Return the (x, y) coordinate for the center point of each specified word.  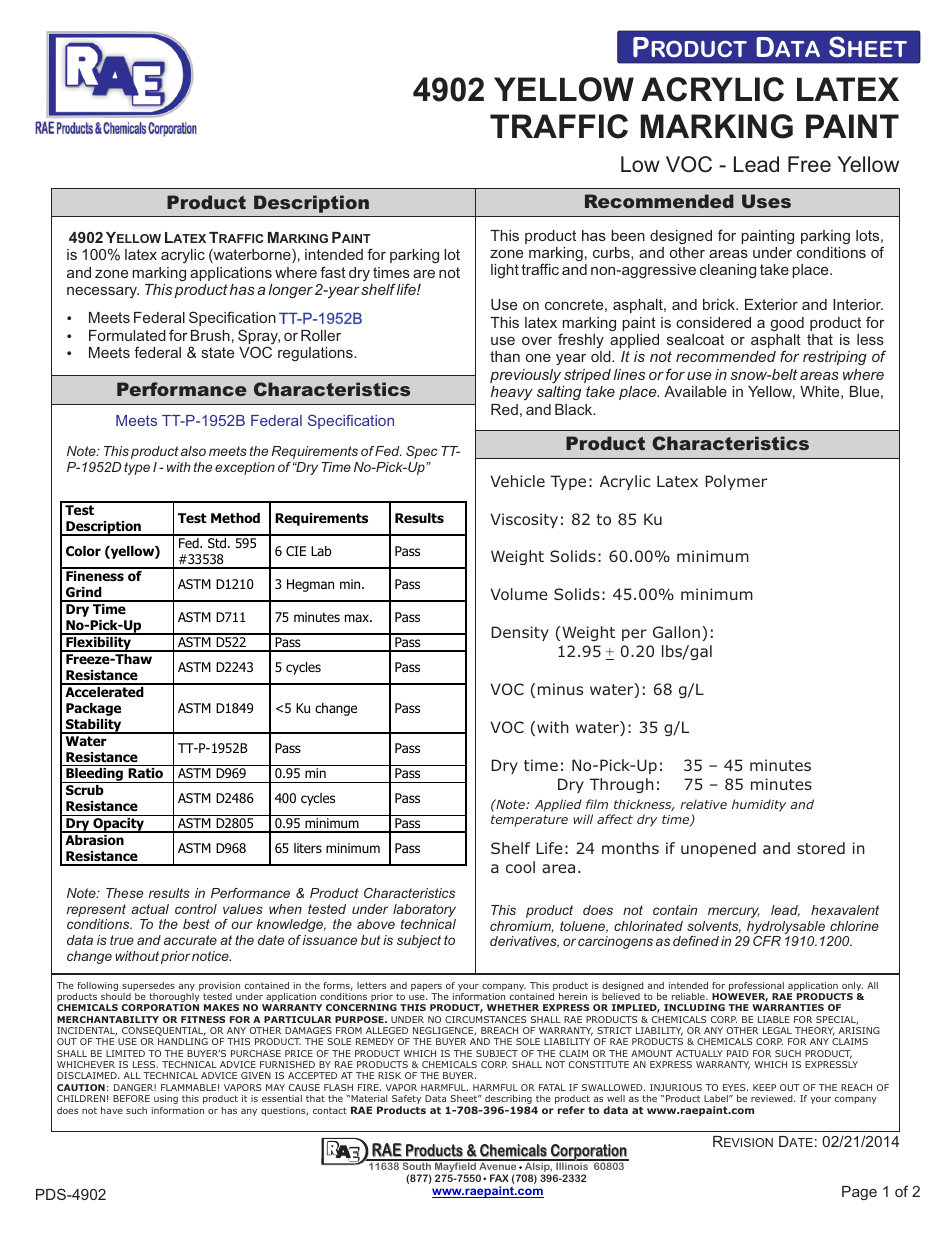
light (505, 271)
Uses (766, 201)
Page (859, 1193)
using (166, 1099)
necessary (103, 292)
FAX (499, 1178)
